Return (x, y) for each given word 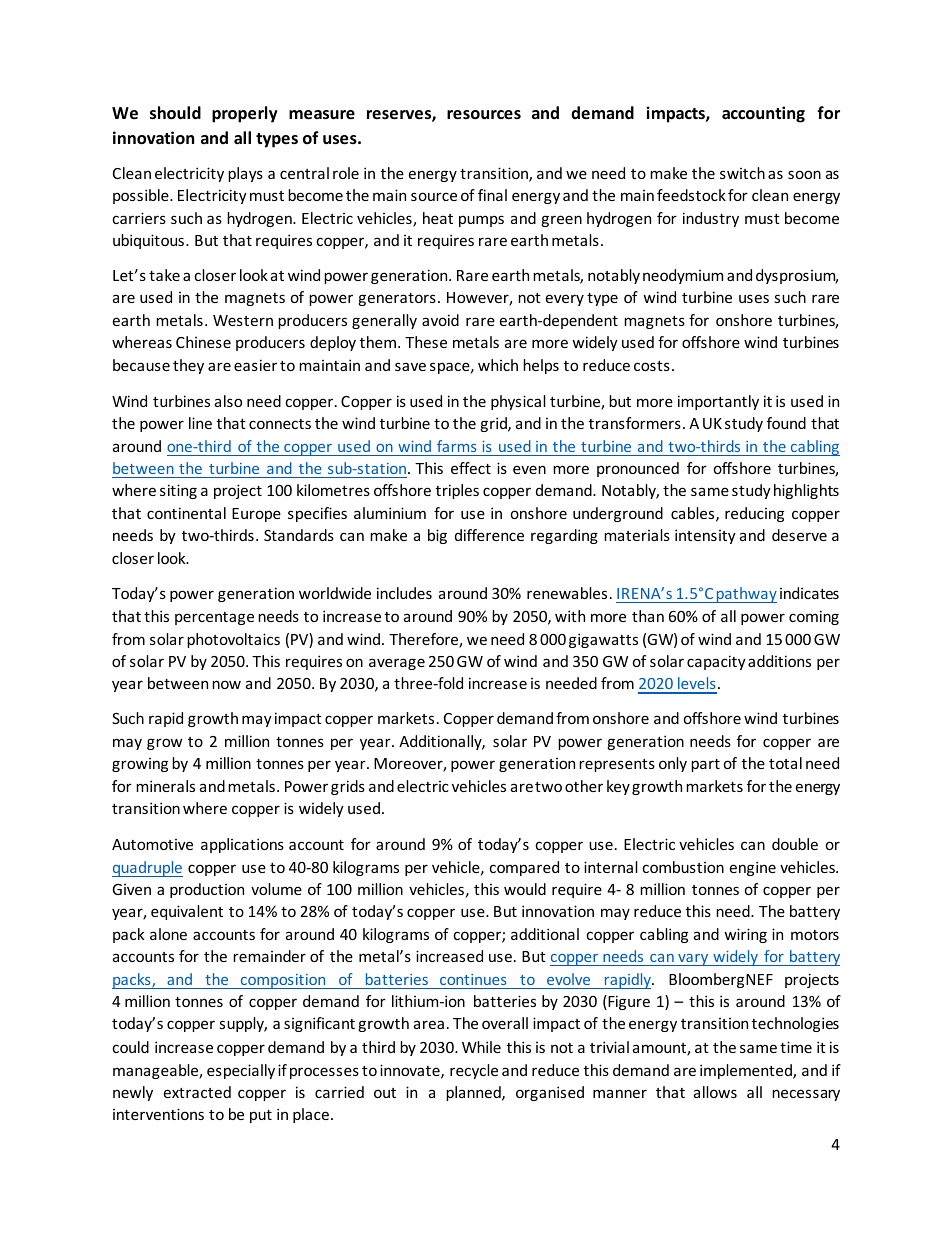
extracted (197, 1092)
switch (742, 173)
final (492, 195)
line (200, 423)
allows (715, 1092)
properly (245, 114)
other (584, 786)
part (705, 765)
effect (471, 468)
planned (474, 1093)
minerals (165, 786)
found (786, 423)
